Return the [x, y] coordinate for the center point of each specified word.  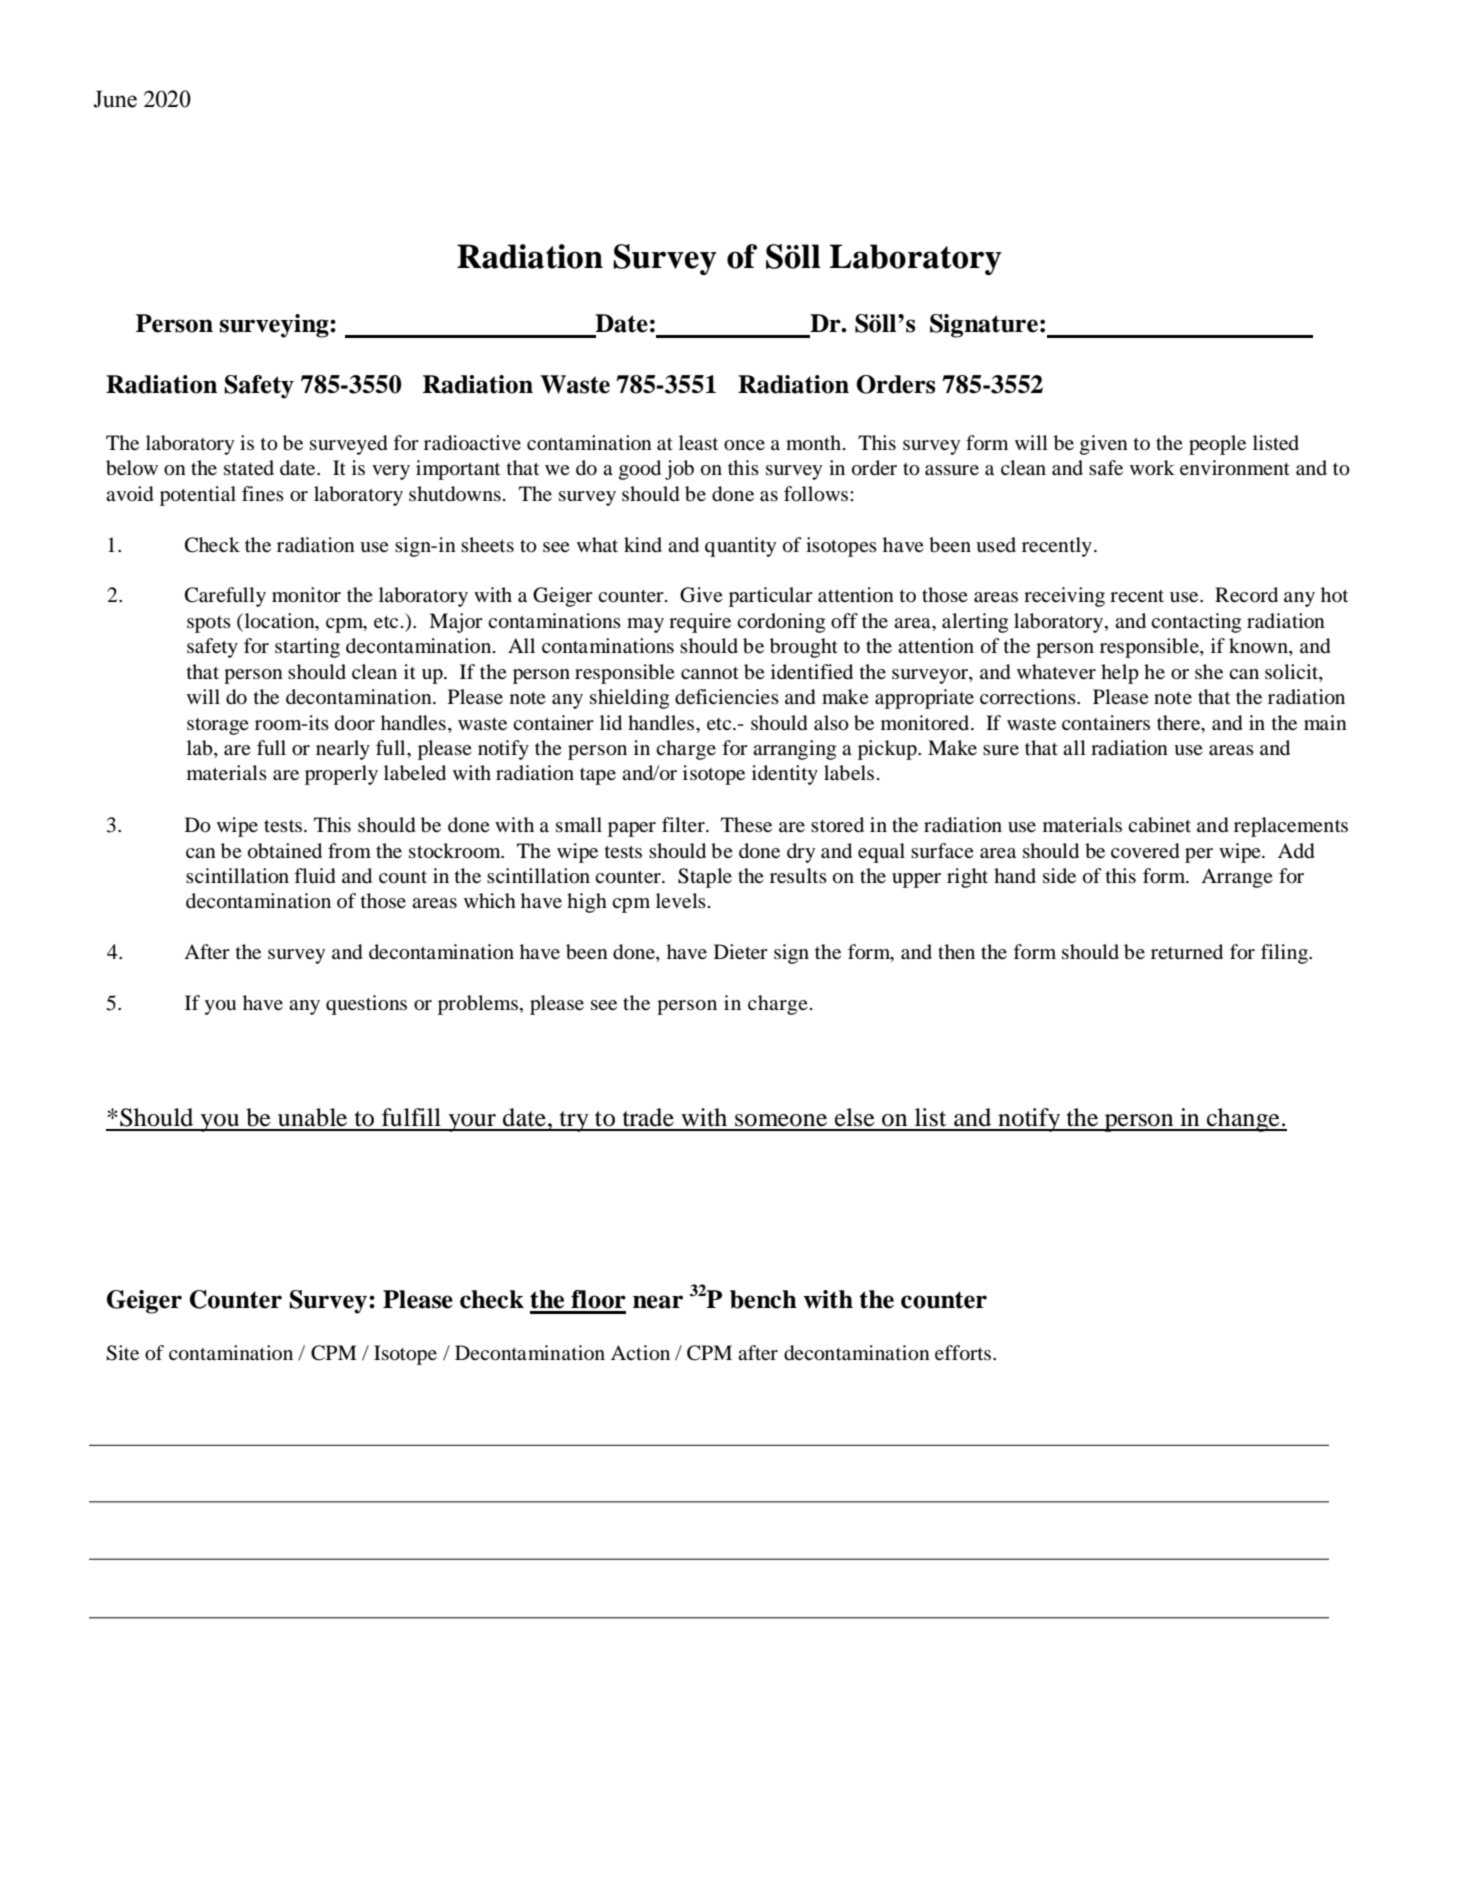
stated [249, 467]
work [1152, 468]
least [698, 442]
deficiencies [727, 697]
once [744, 445]
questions [366, 1005]
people [1217, 445]
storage [218, 726]
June [115, 99]
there [1180, 722]
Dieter [741, 951]
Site [122, 1353]
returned [1187, 952]
